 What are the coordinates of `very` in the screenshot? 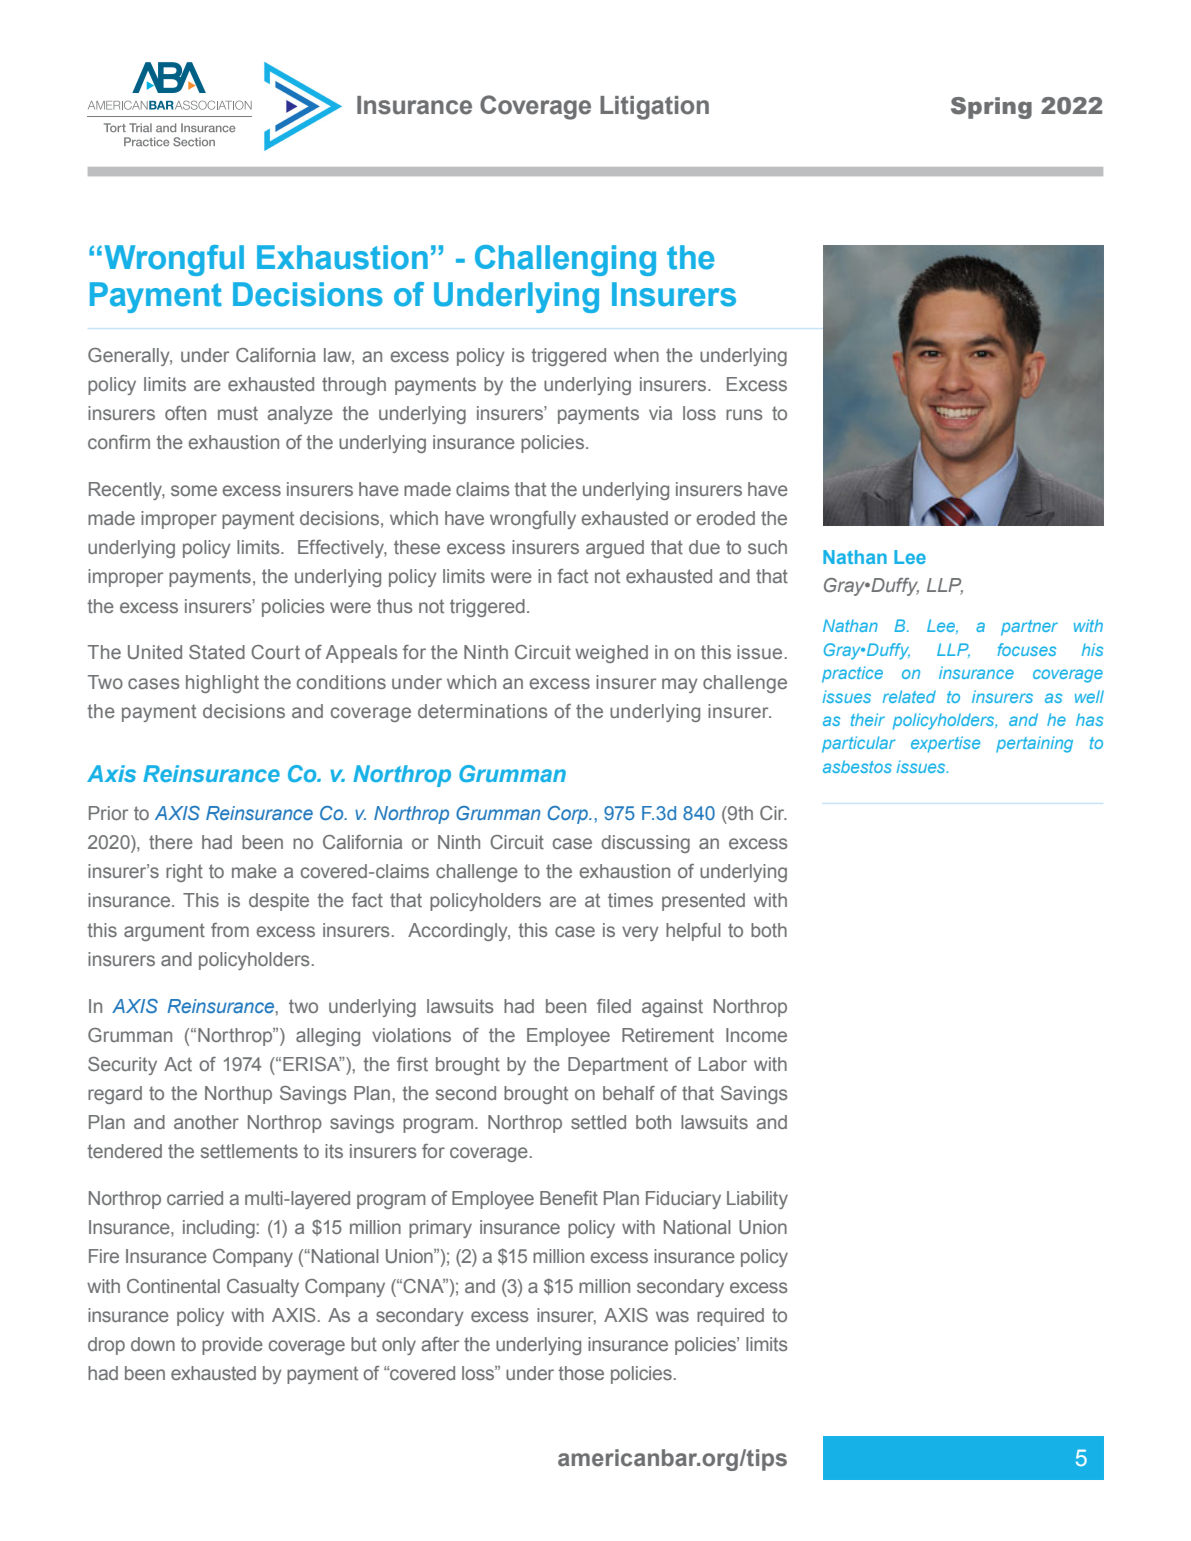 It's located at (640, 933).
